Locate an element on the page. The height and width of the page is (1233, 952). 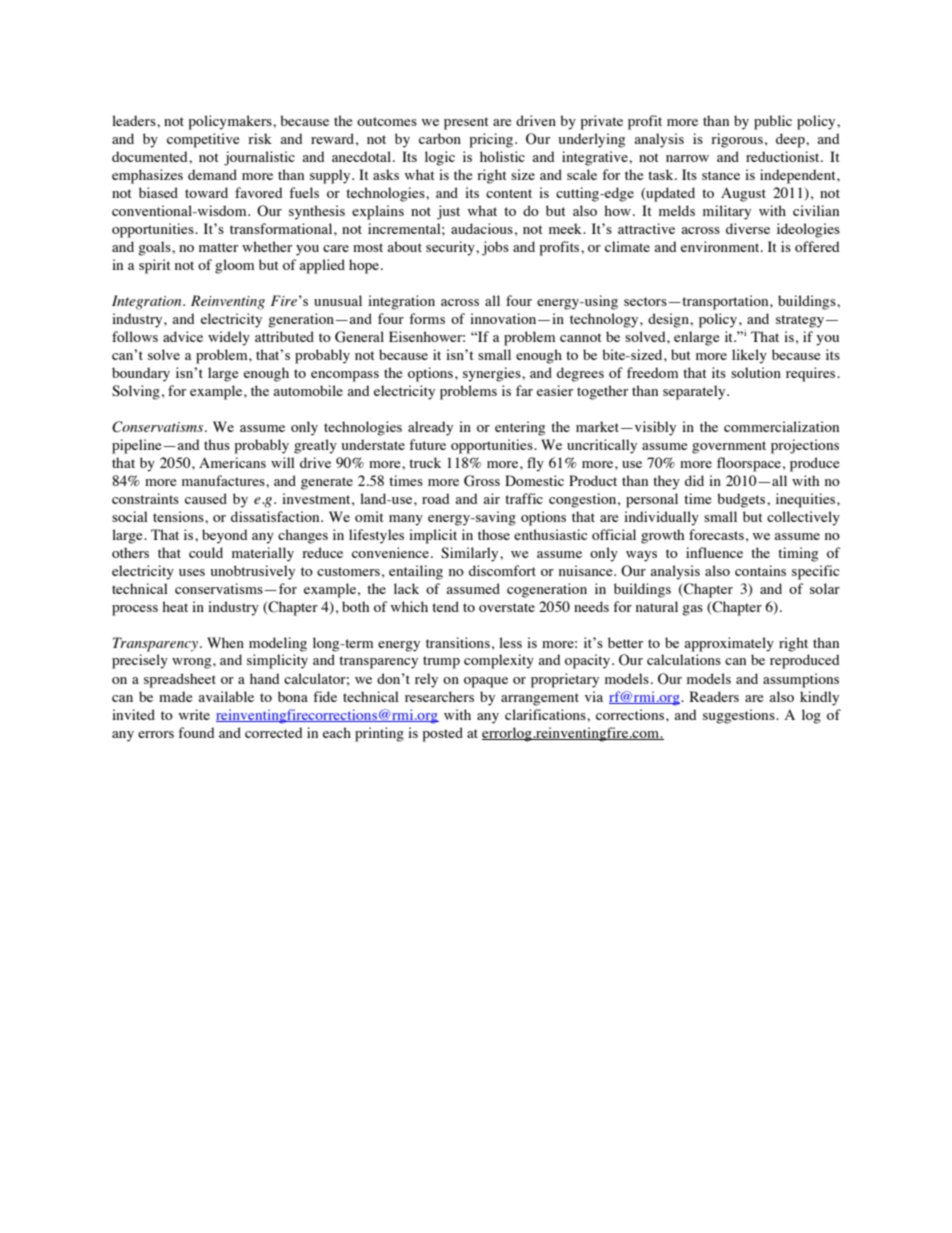
widely is located at coordinates (229, 338).
